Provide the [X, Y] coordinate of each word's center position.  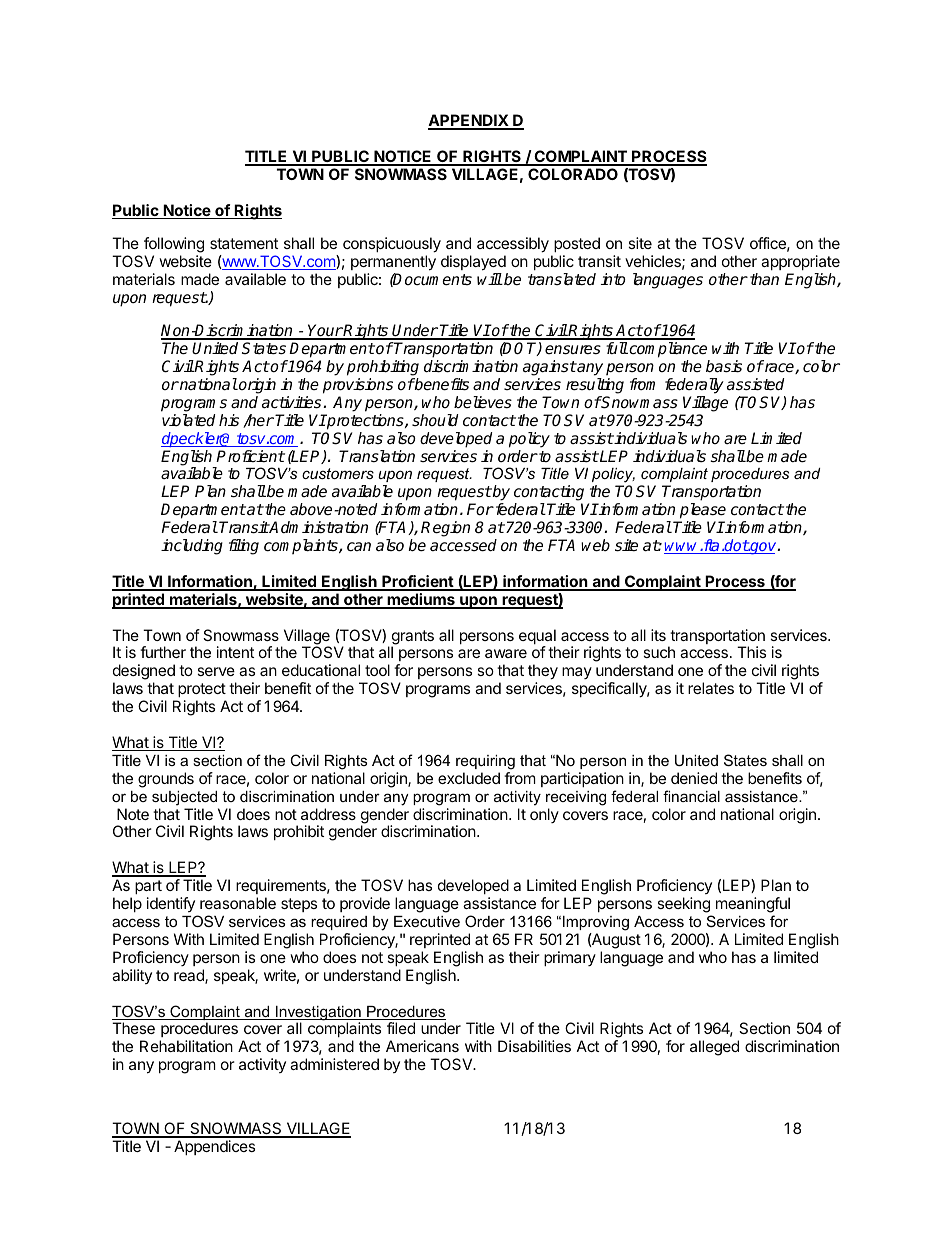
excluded [469, 778]
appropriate [800, 262]
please [703, 511]
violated [188, 420]
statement [244, 243]
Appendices [214, 1147]
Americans [422, 1046]
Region [445, 529]
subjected [184, 798]
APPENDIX [469, 121]
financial [691, 796]
